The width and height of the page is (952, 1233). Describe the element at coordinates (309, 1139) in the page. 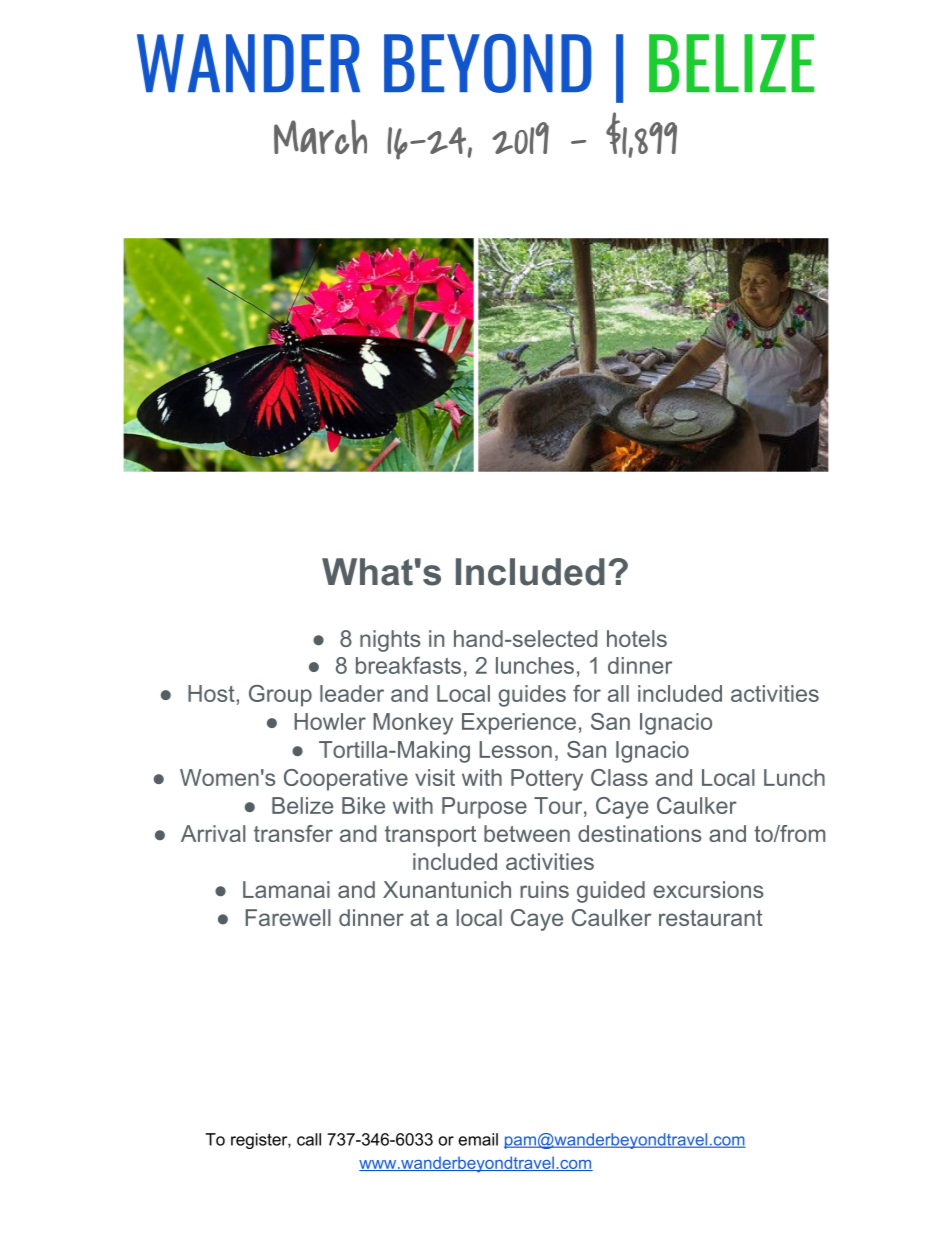

I see `call` at that location.
